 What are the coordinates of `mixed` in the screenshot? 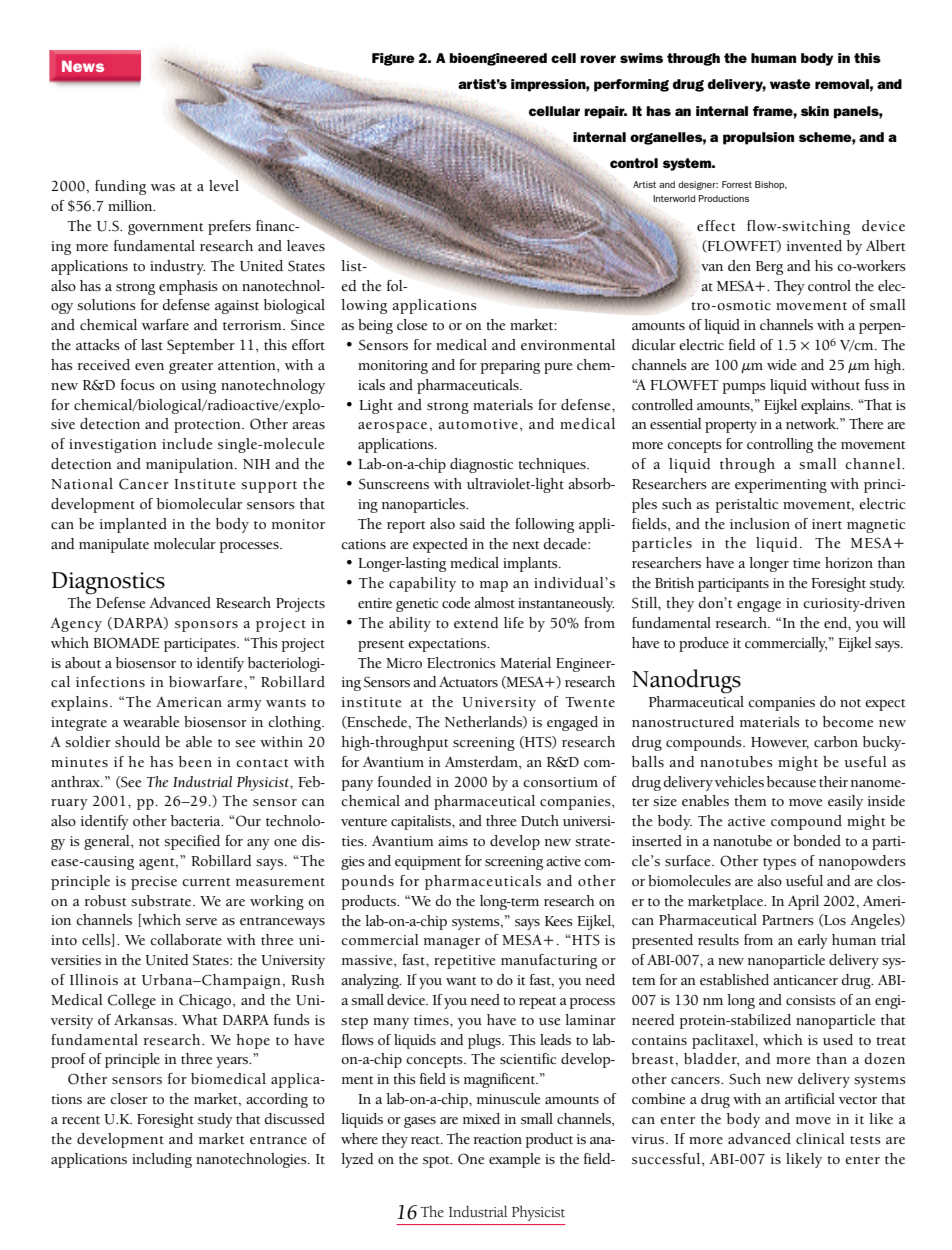 It's located at (481, 1118).
